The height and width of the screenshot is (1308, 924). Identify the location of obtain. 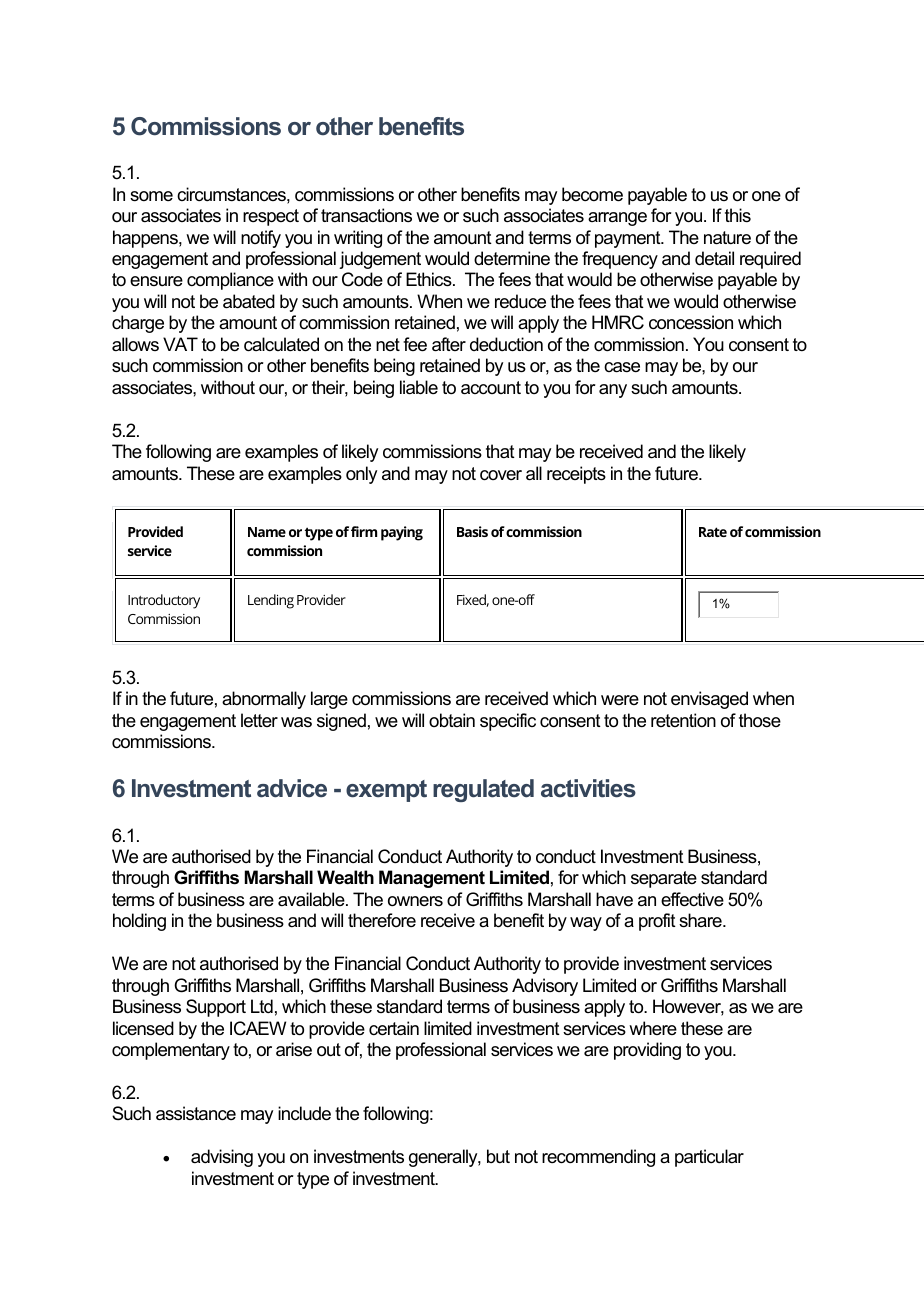
(452, 720).
